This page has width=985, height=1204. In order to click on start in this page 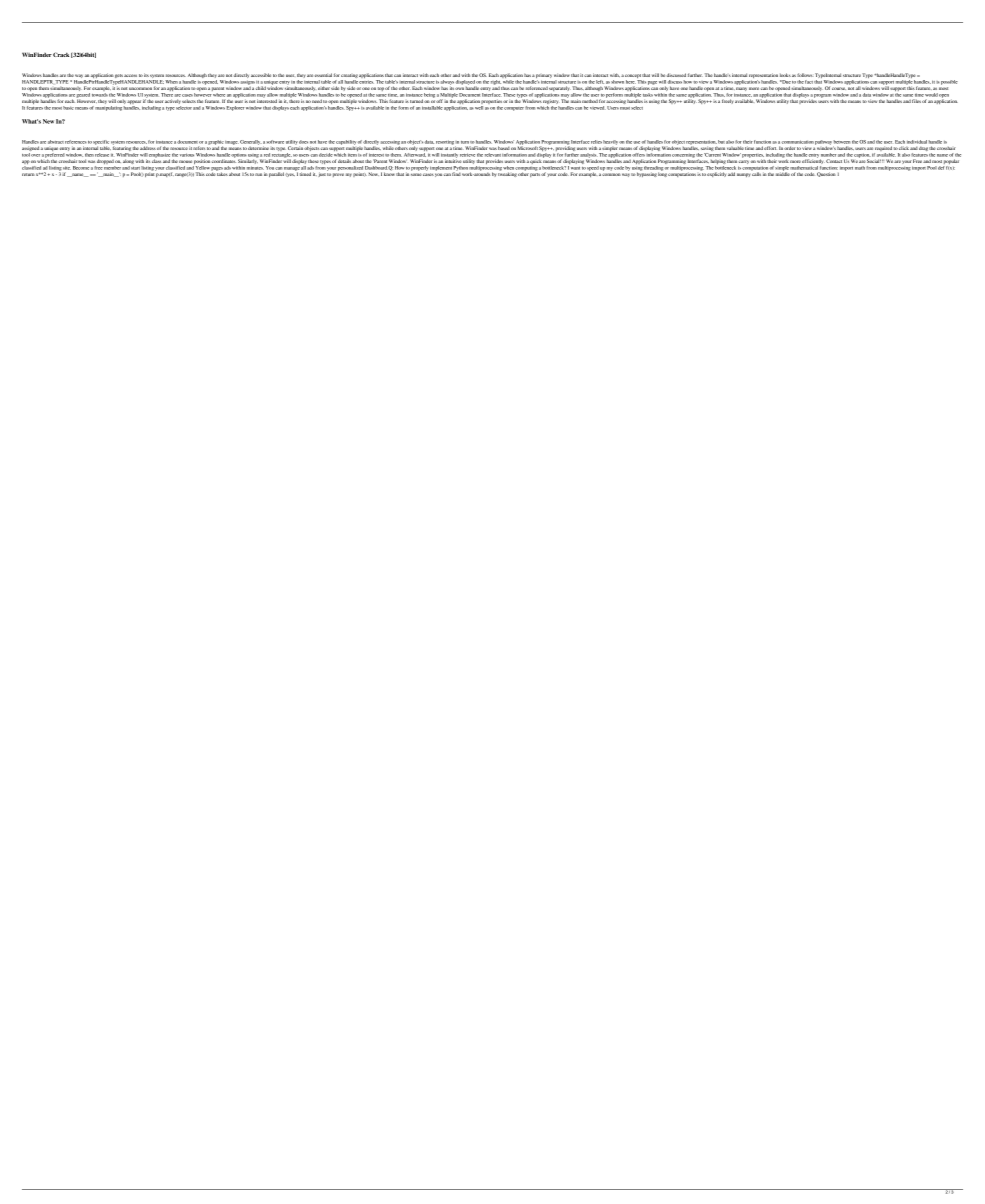, I will do `click(135, 168)`.
